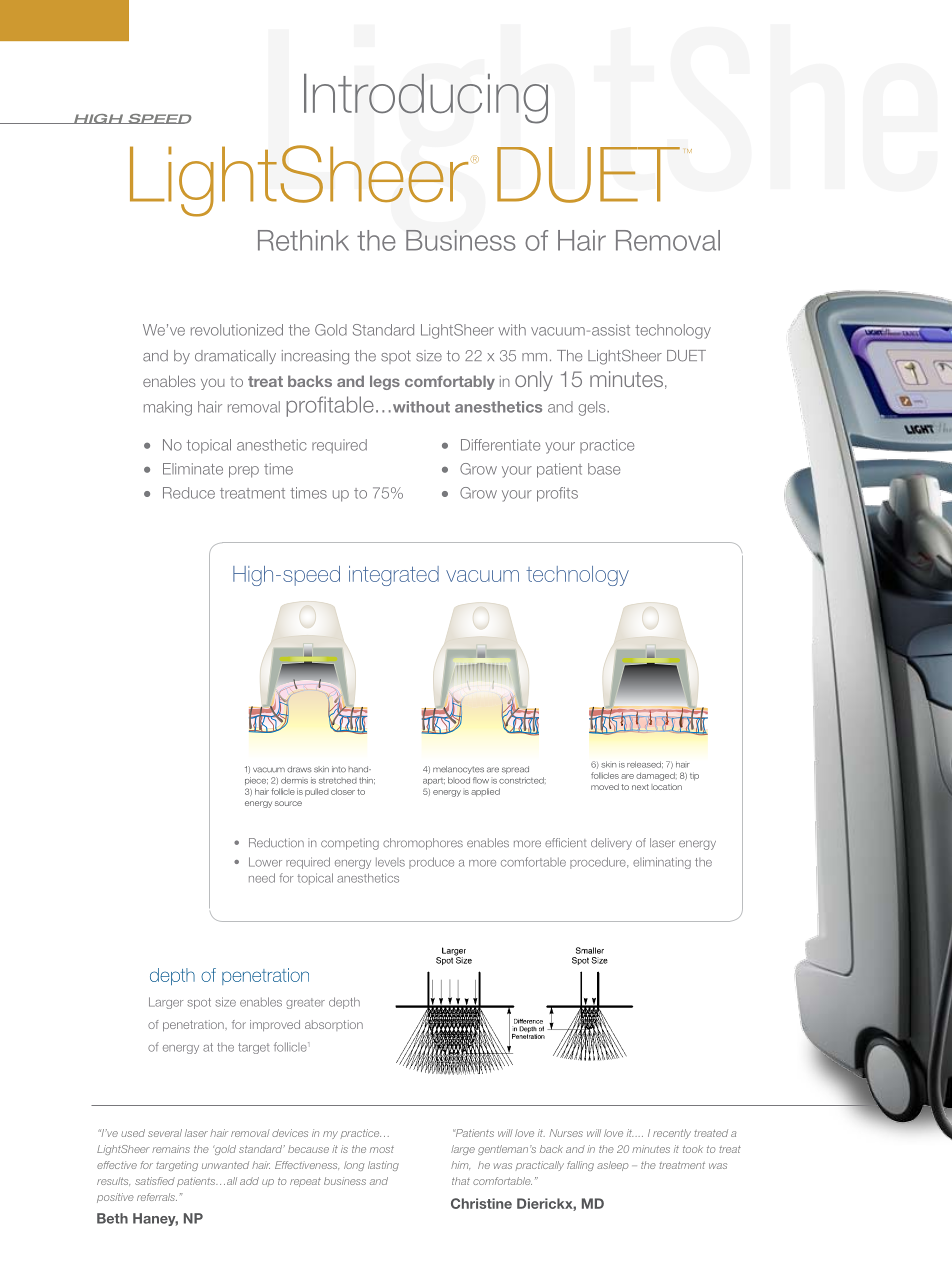 Image resolution: width=952 pixels, height=1270 pixels. What do you see at coordinates (155, 1181) in the document?
I see `satisfied` at bounding box center [155, 1181].
